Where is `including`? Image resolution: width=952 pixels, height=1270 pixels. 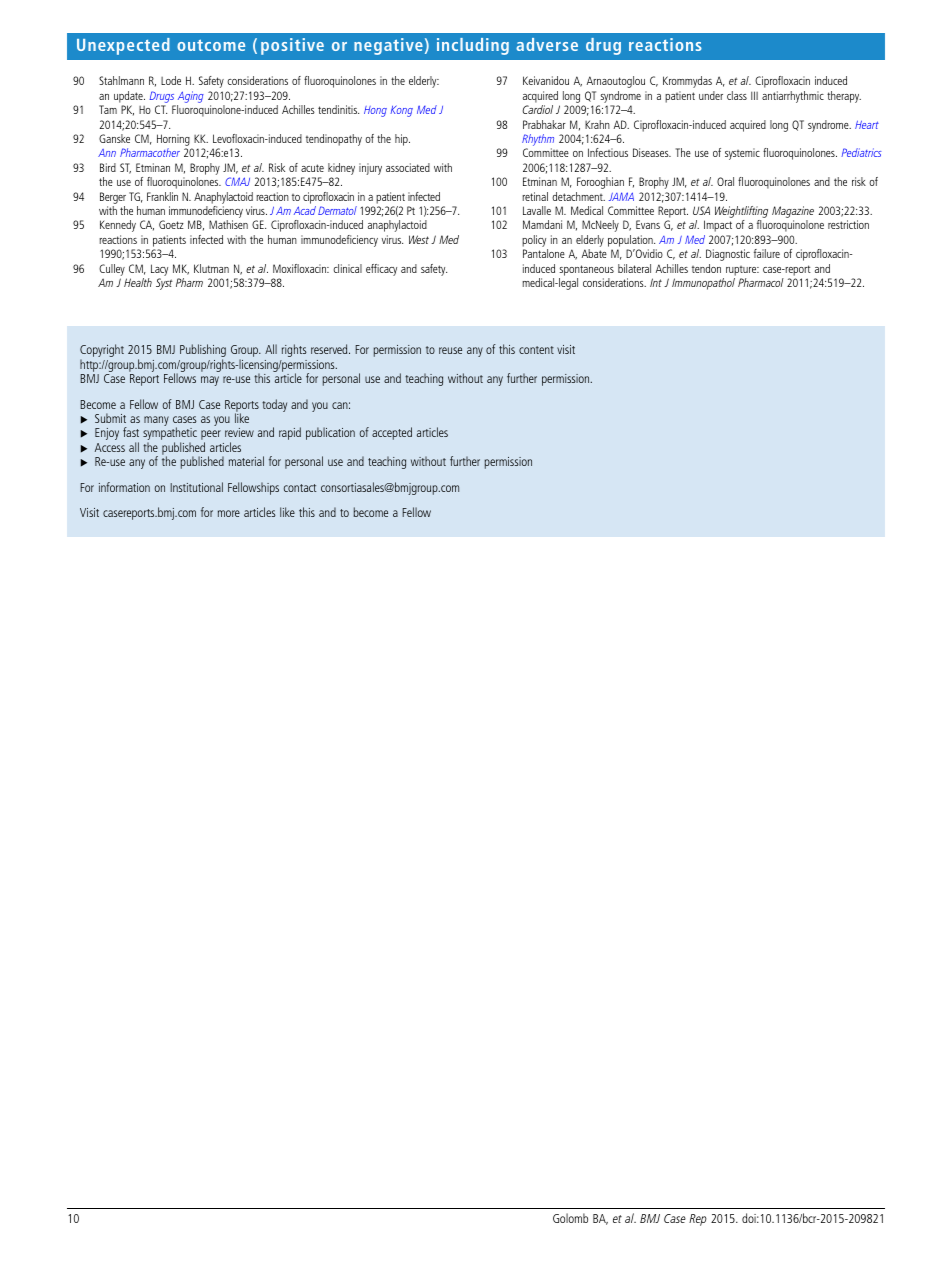 including is located at coordinates (473, 46).
